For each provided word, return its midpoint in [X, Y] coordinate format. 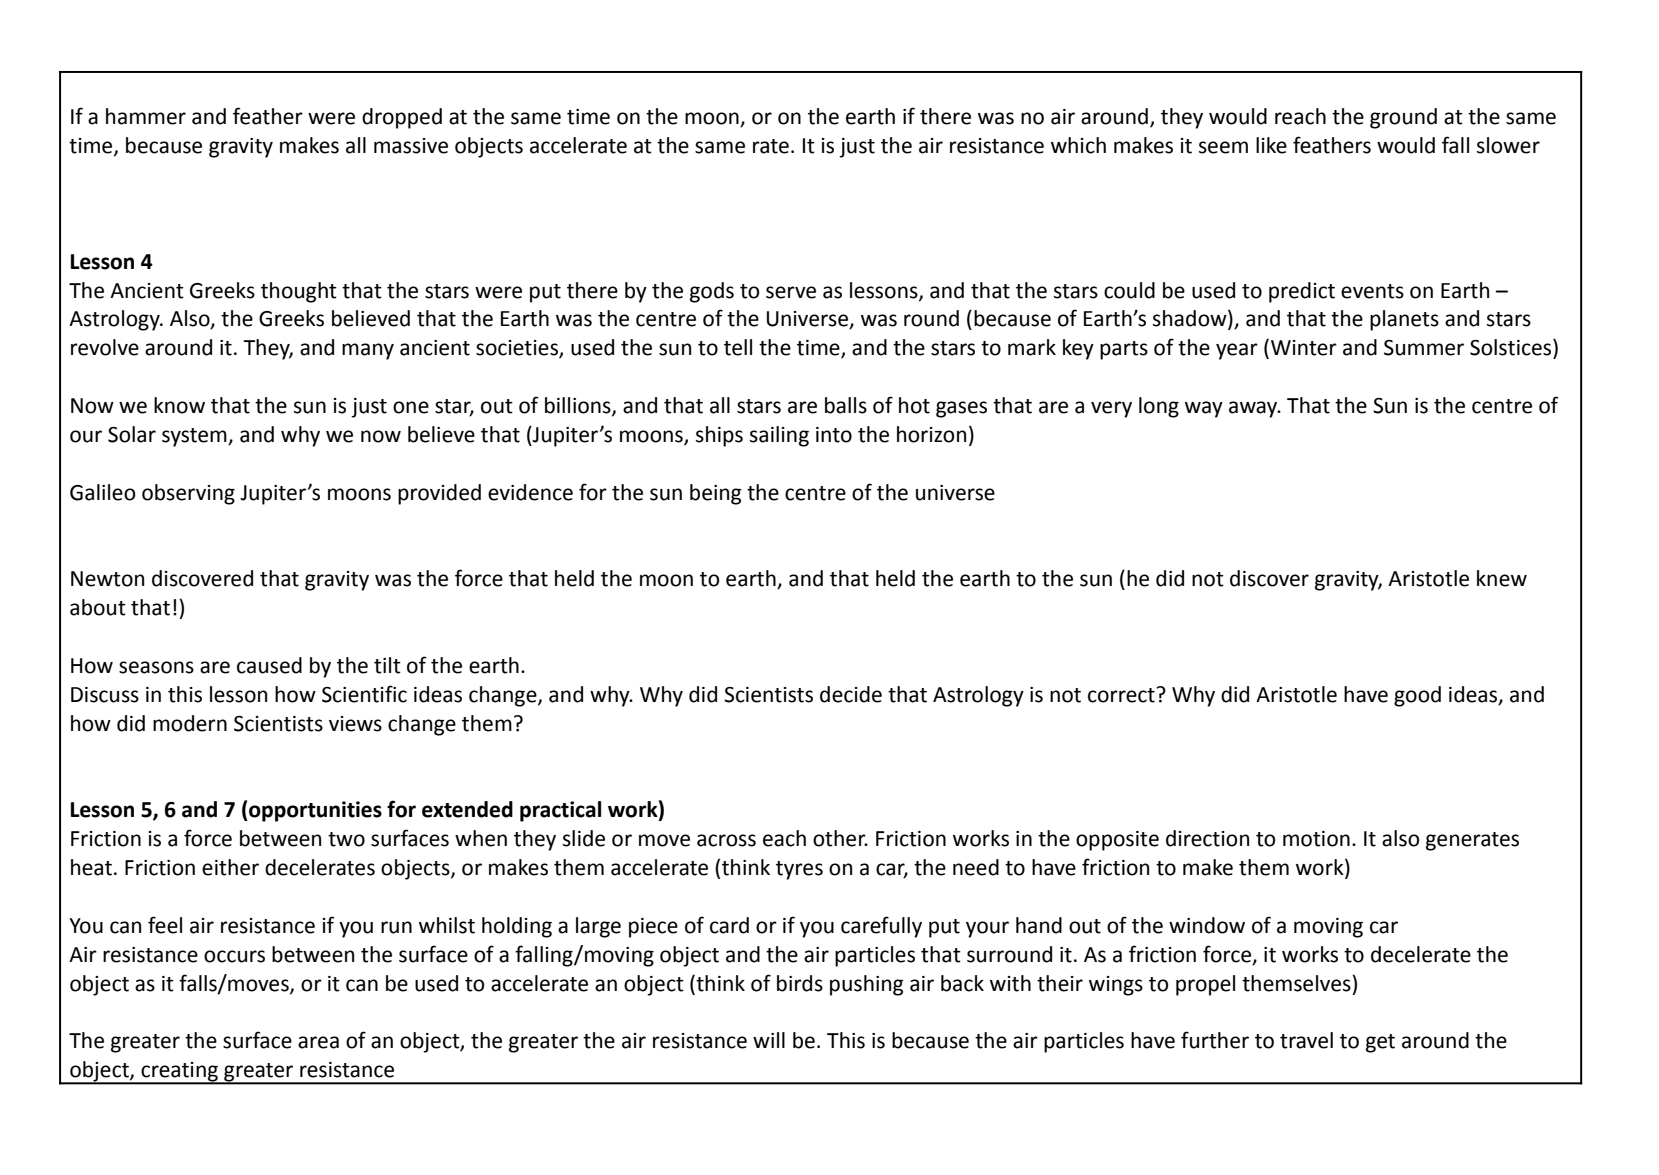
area [318, 1042]
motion [1316, 839]
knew [1502, 578]
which [1078, 145]
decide [851, 694]
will [769, 1040]
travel [1306, 1040]
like [1271, 145]
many [368, 351]
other [840, 838]
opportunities [314, 811]
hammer [146, 116]
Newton [107, 579]
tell [738, 347]
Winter [1304, 348]
